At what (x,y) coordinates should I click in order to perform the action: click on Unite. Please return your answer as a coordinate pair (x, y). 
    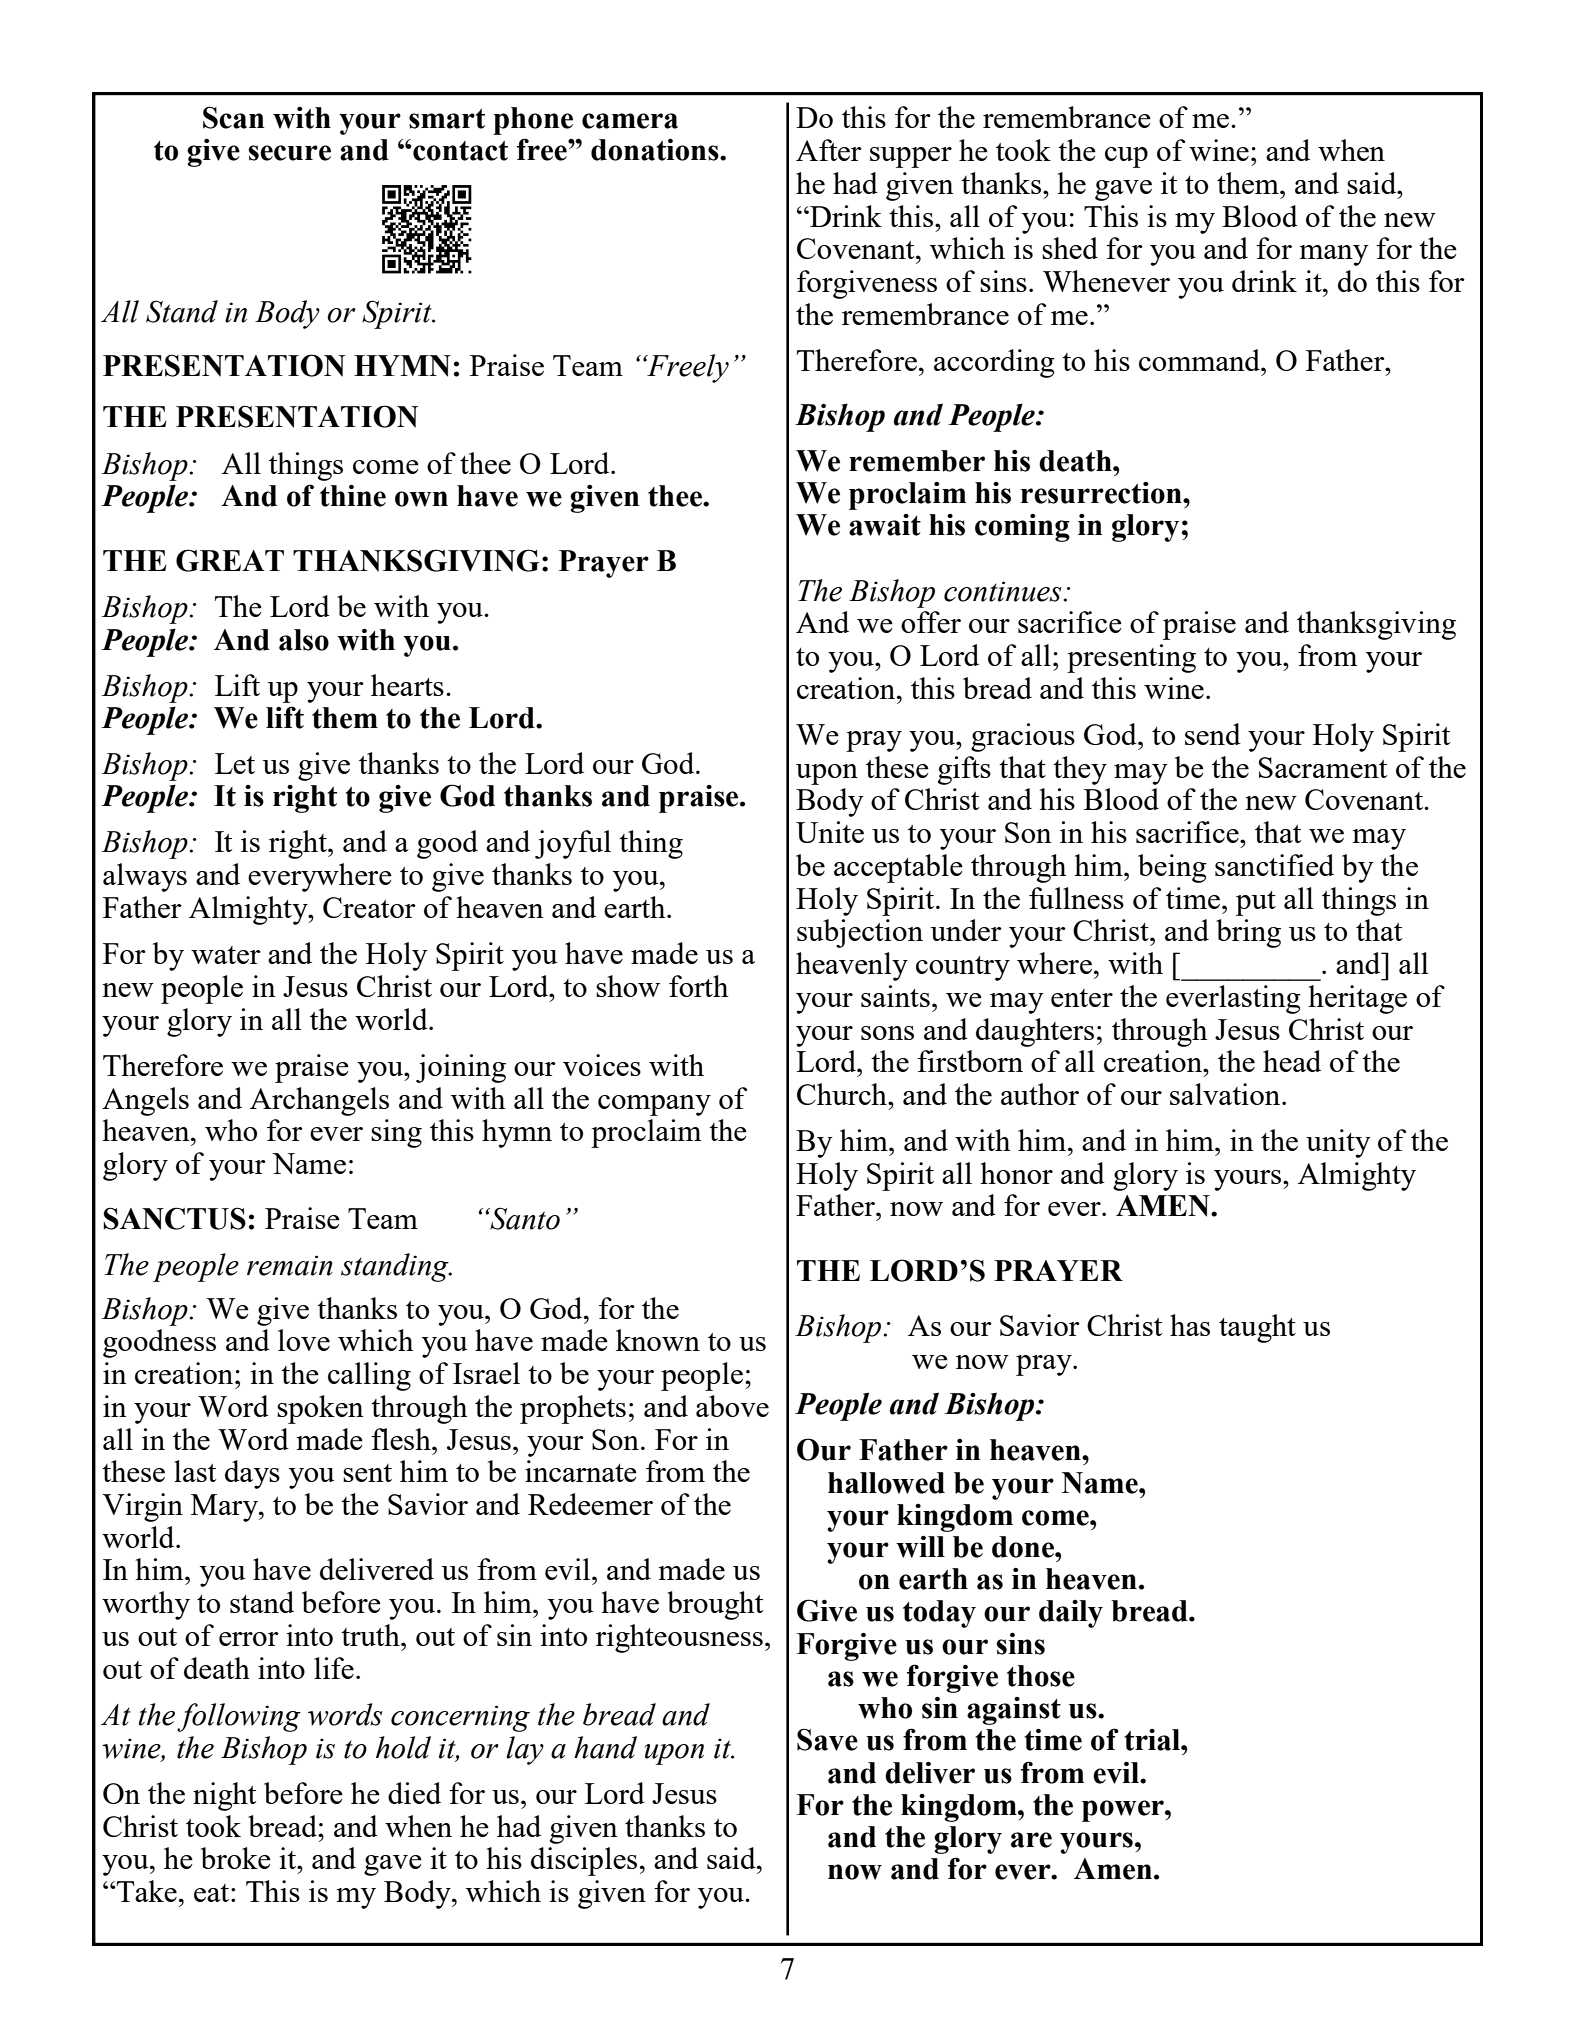
    Looking at the image, I should click on (830, 832).
